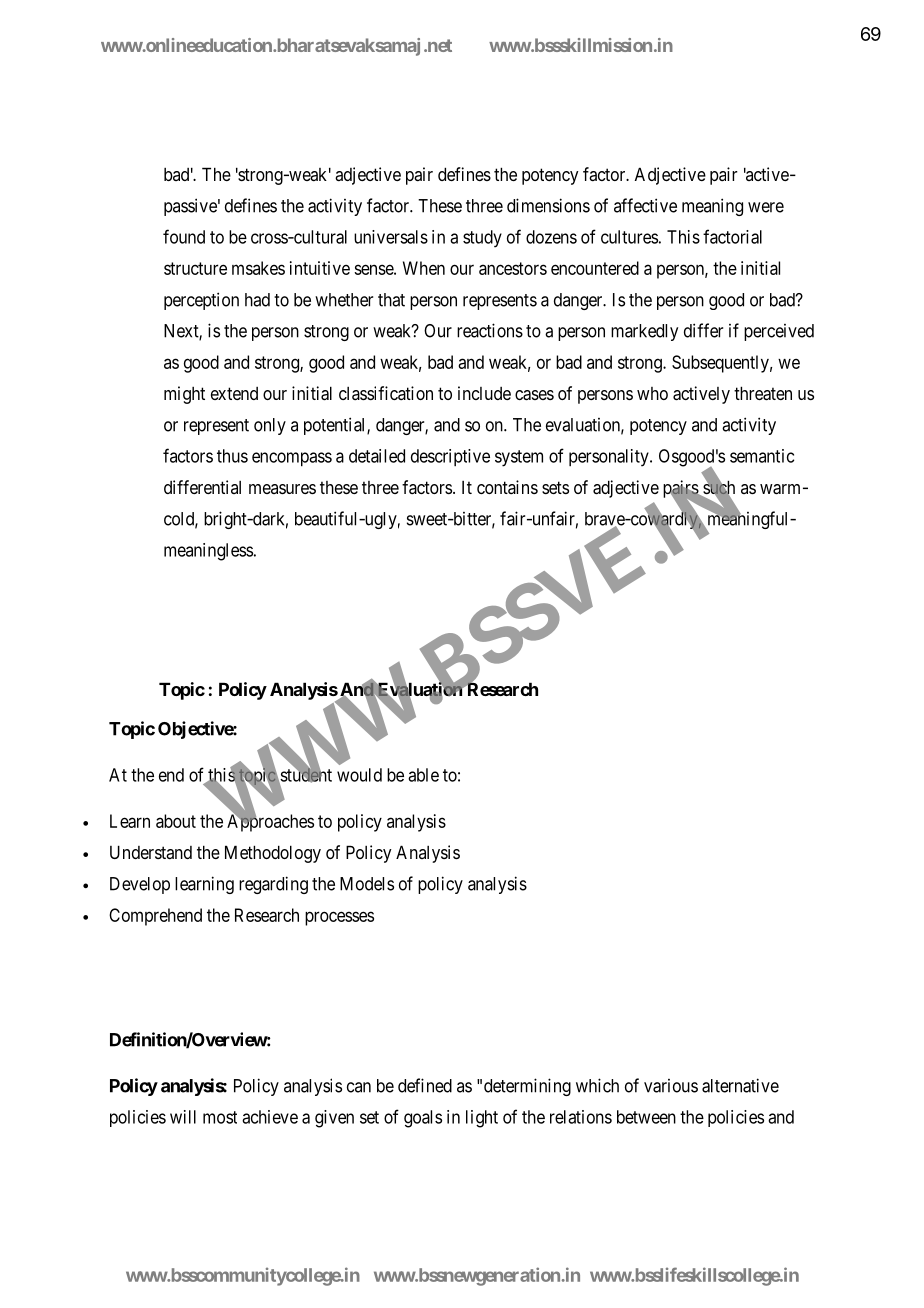 This page has height=1308, width=924. What do you see at coordinates (423, 775) in the page?
I see `able` at bounding box center [423, 775].
